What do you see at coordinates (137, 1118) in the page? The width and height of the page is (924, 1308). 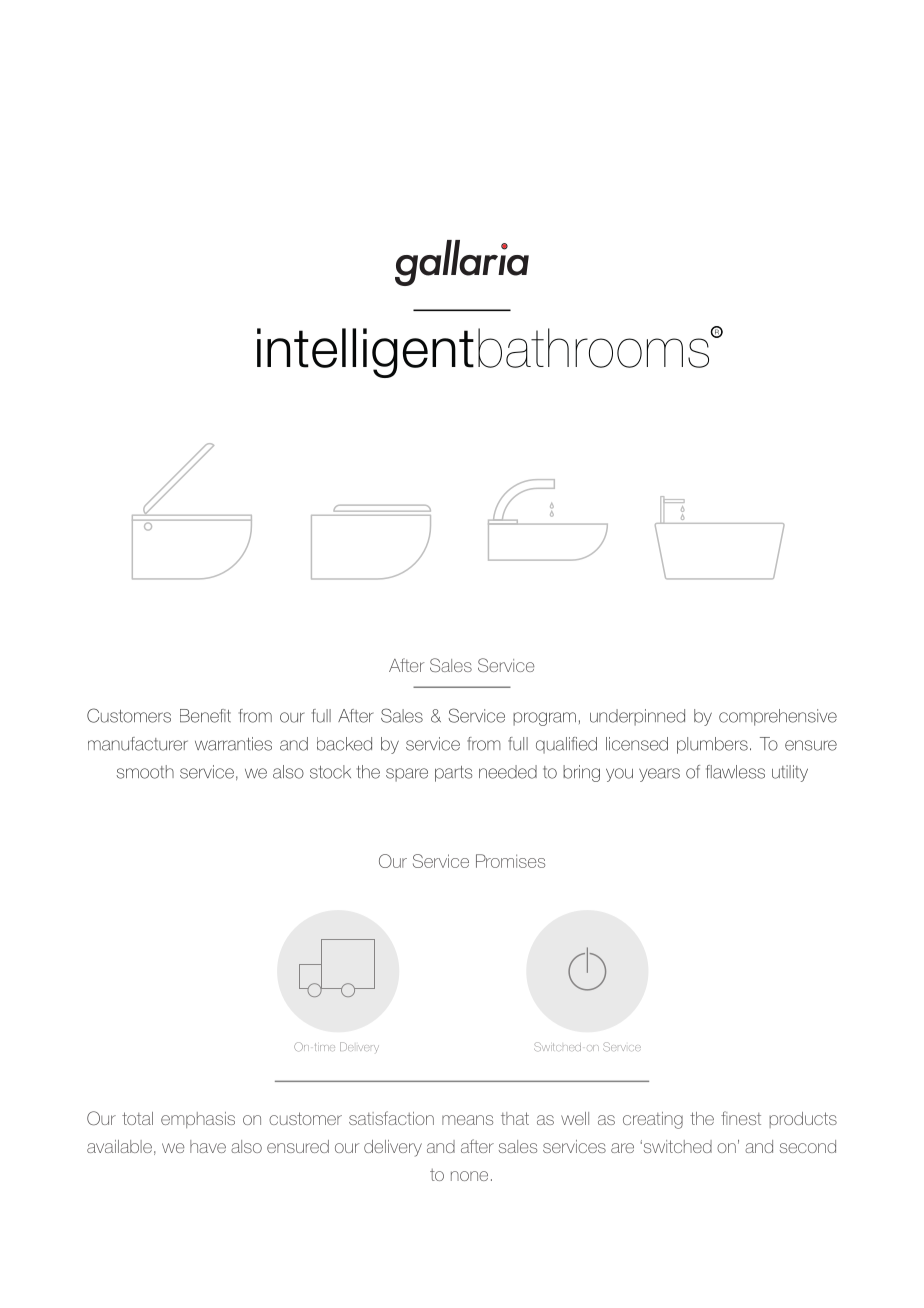 I see `total` at bounding box center [137, 1118].
